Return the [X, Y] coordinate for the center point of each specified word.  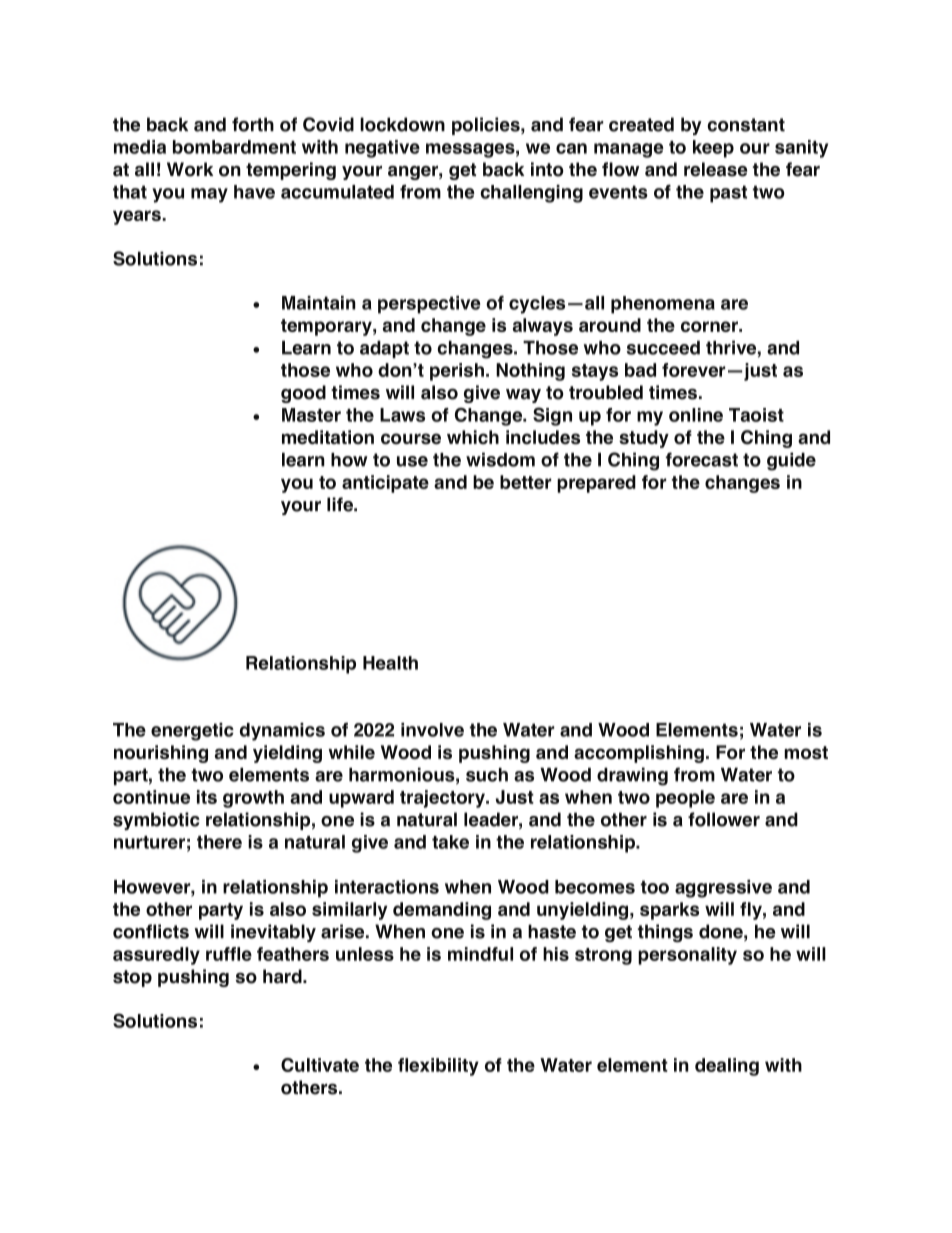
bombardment [234, 147]
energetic [192, 732]
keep [713, 149]
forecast [702, 459]
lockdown [402, 124]
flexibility [438, 1067]
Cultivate [320, 1065]
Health [390, 663]
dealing [727, 1067]
